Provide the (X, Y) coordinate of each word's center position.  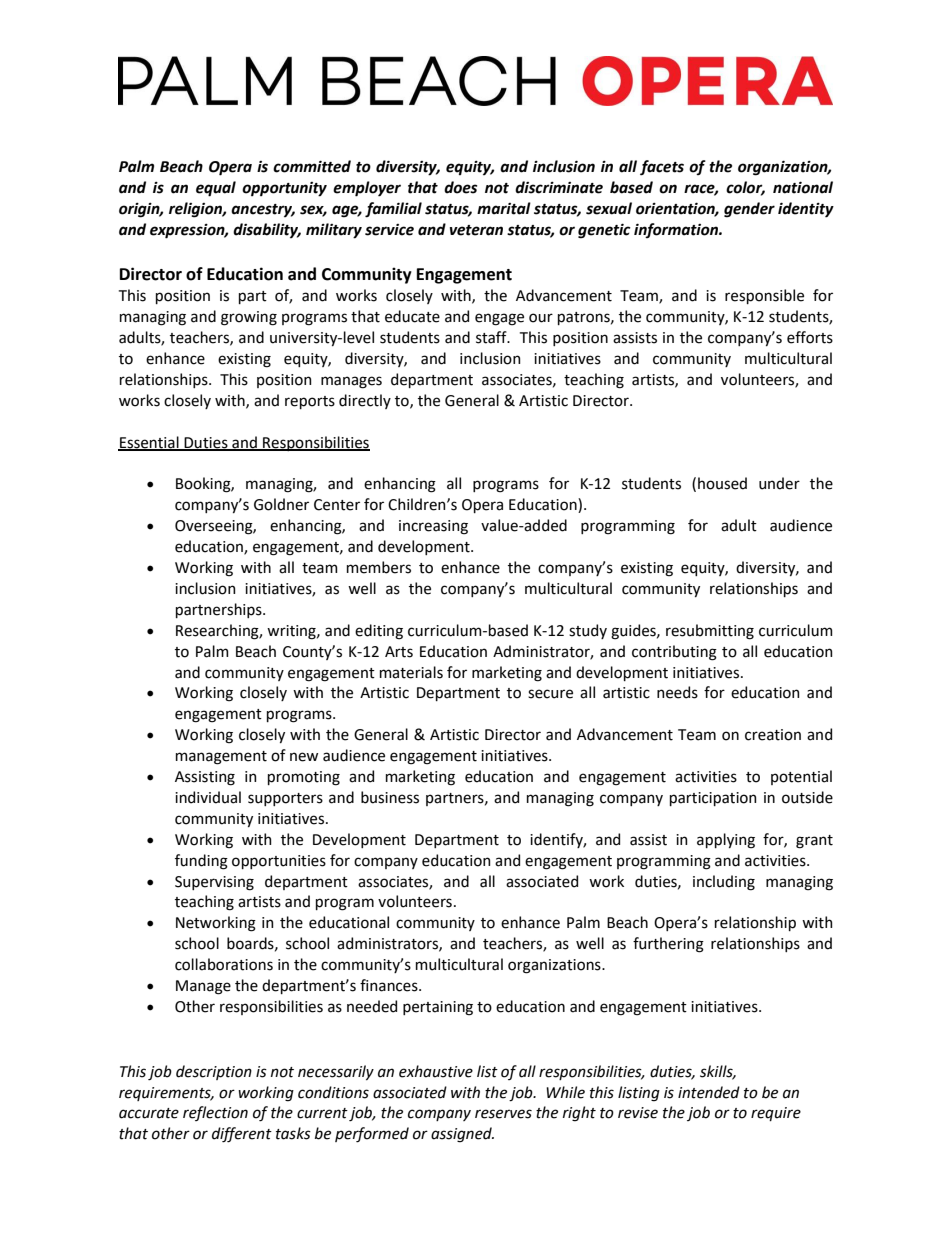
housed (722, 483)
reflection (215, 1113)
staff (492, 337)
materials (411, 672)
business (390, 797)
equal (216, 189)
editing (379, 632)
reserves (503, 1114)
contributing (674, 653)
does (460, 187)
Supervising (214, 883)
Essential (149, 443)
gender (749, 210)
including (724, 883)
